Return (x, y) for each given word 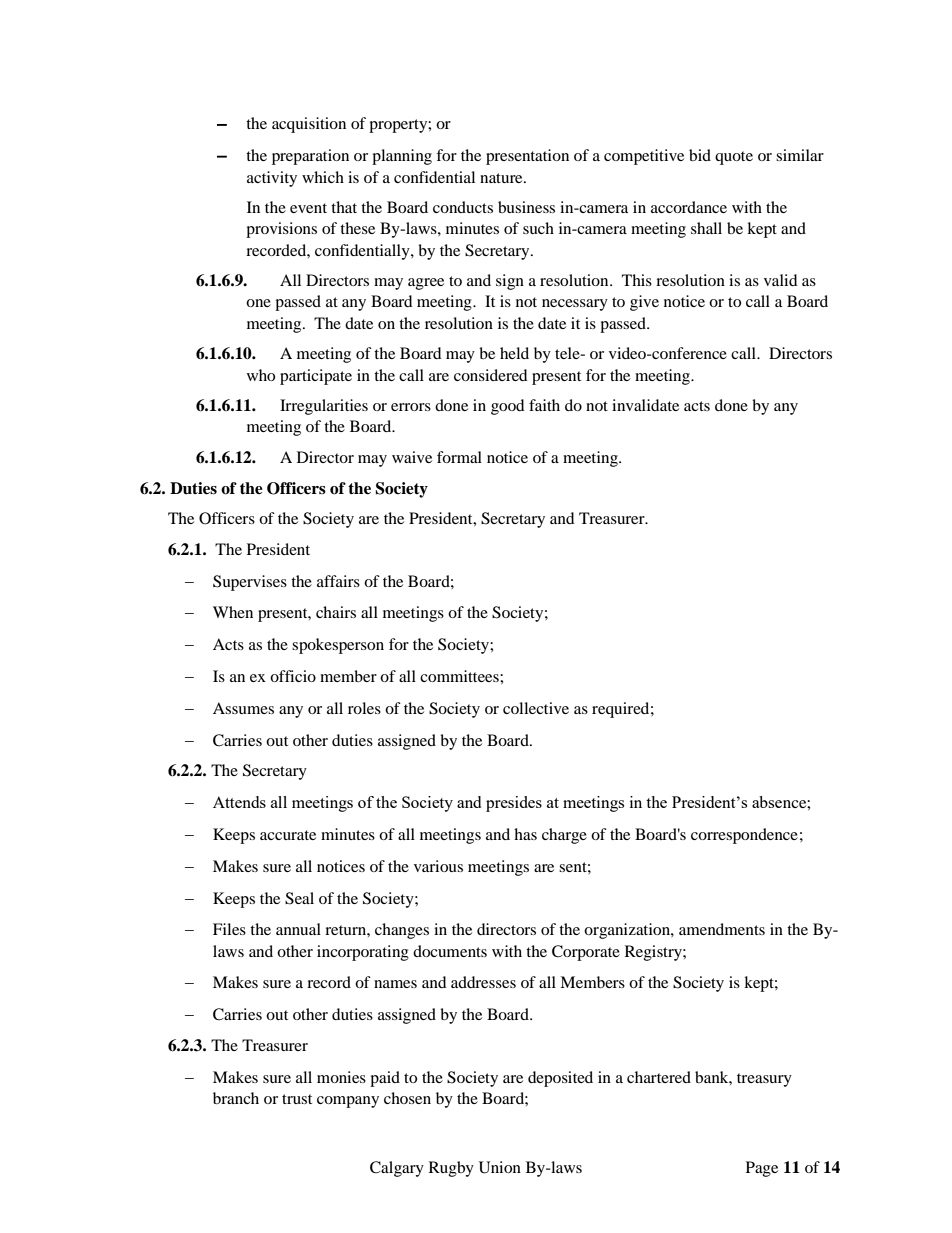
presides (514, 804)
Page (762, 1169)
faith (544, 405)
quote (734, 158)
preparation (310, 157)
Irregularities (324, 407)
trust (297, 1099)
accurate (288, 835)
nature (502, 178)
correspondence (744, 836)
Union (500, 1167)
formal (459, 457)
